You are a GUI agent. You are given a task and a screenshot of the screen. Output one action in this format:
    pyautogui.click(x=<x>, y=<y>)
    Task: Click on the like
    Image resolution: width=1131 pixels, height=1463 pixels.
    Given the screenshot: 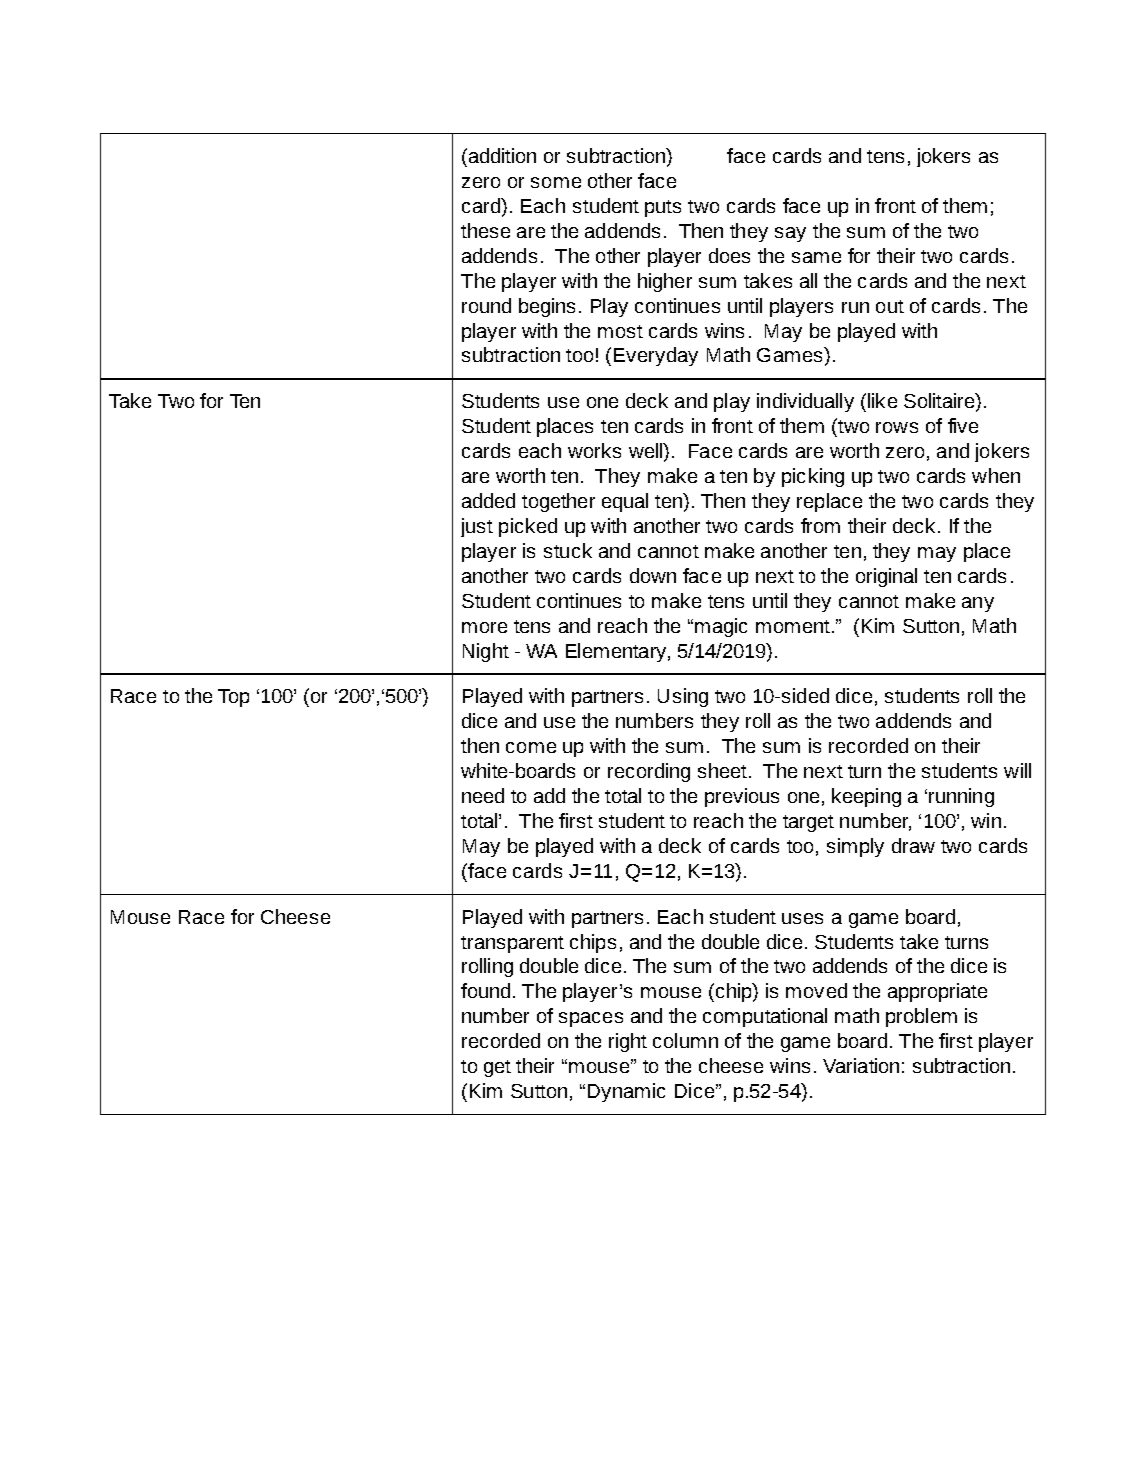 What is the action you would take?
    pyautogui.click(x=882, y=400)
